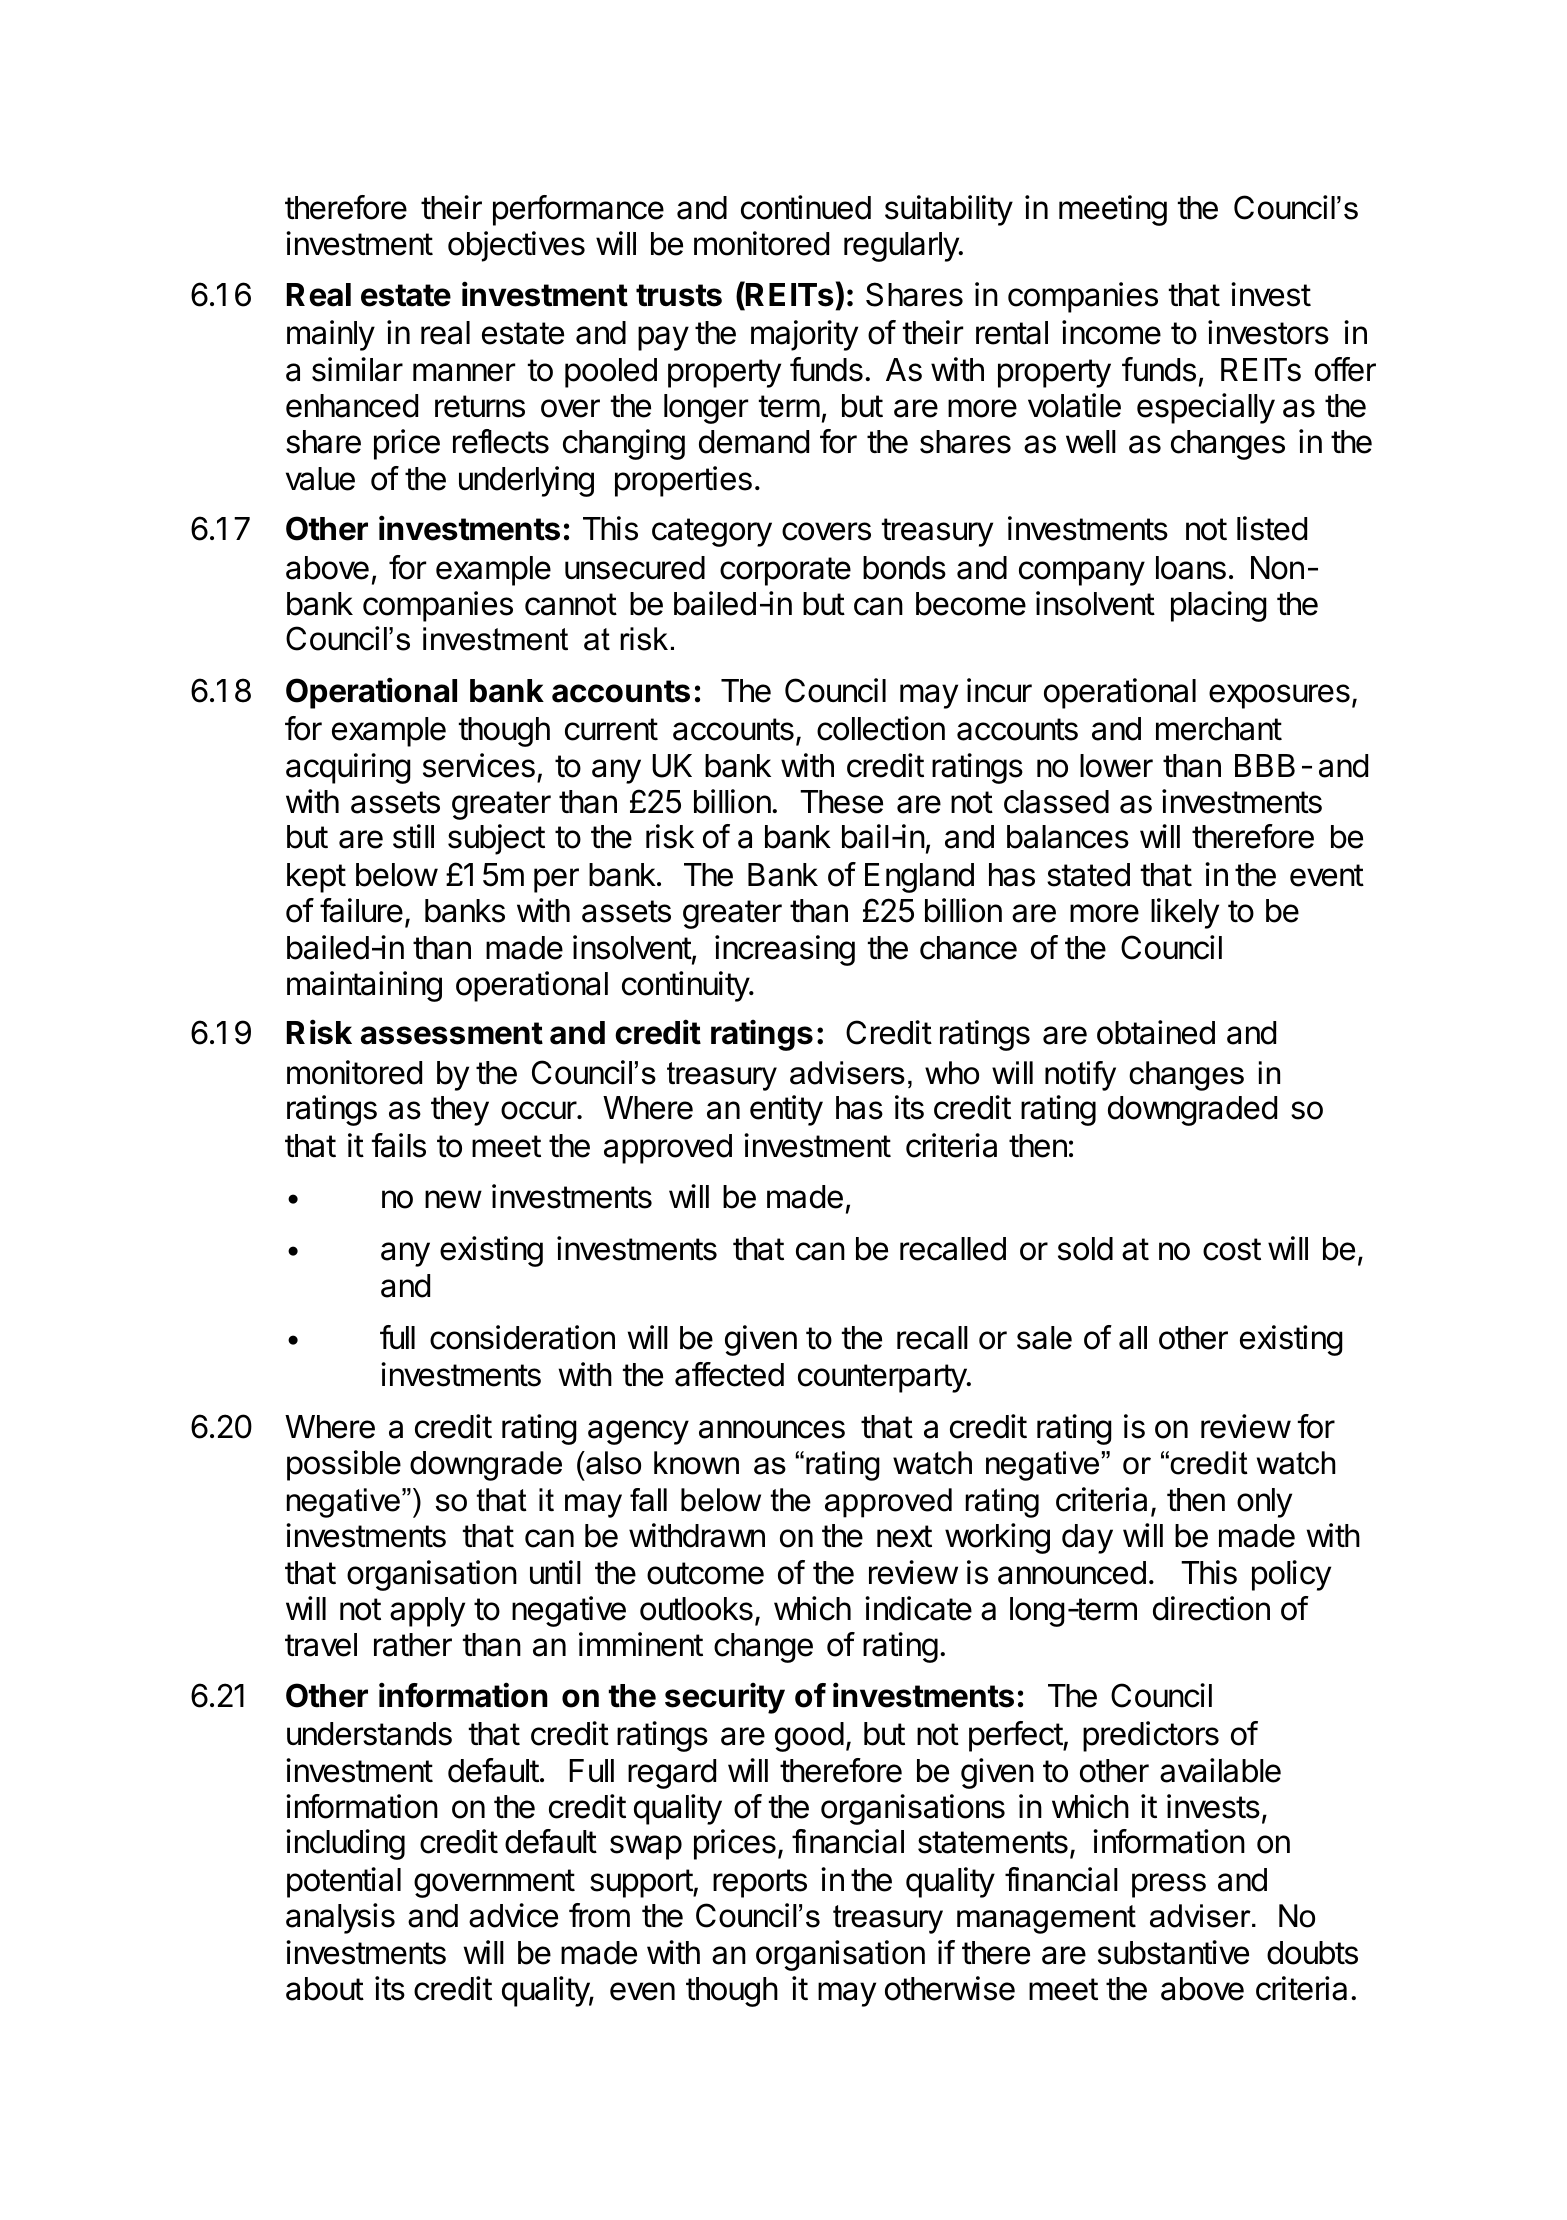 The height and width of the screenshot is (2220, 1567). Describe the element at coordinates (1219, 729) in the screenshot. I see `merchant` at that location.
